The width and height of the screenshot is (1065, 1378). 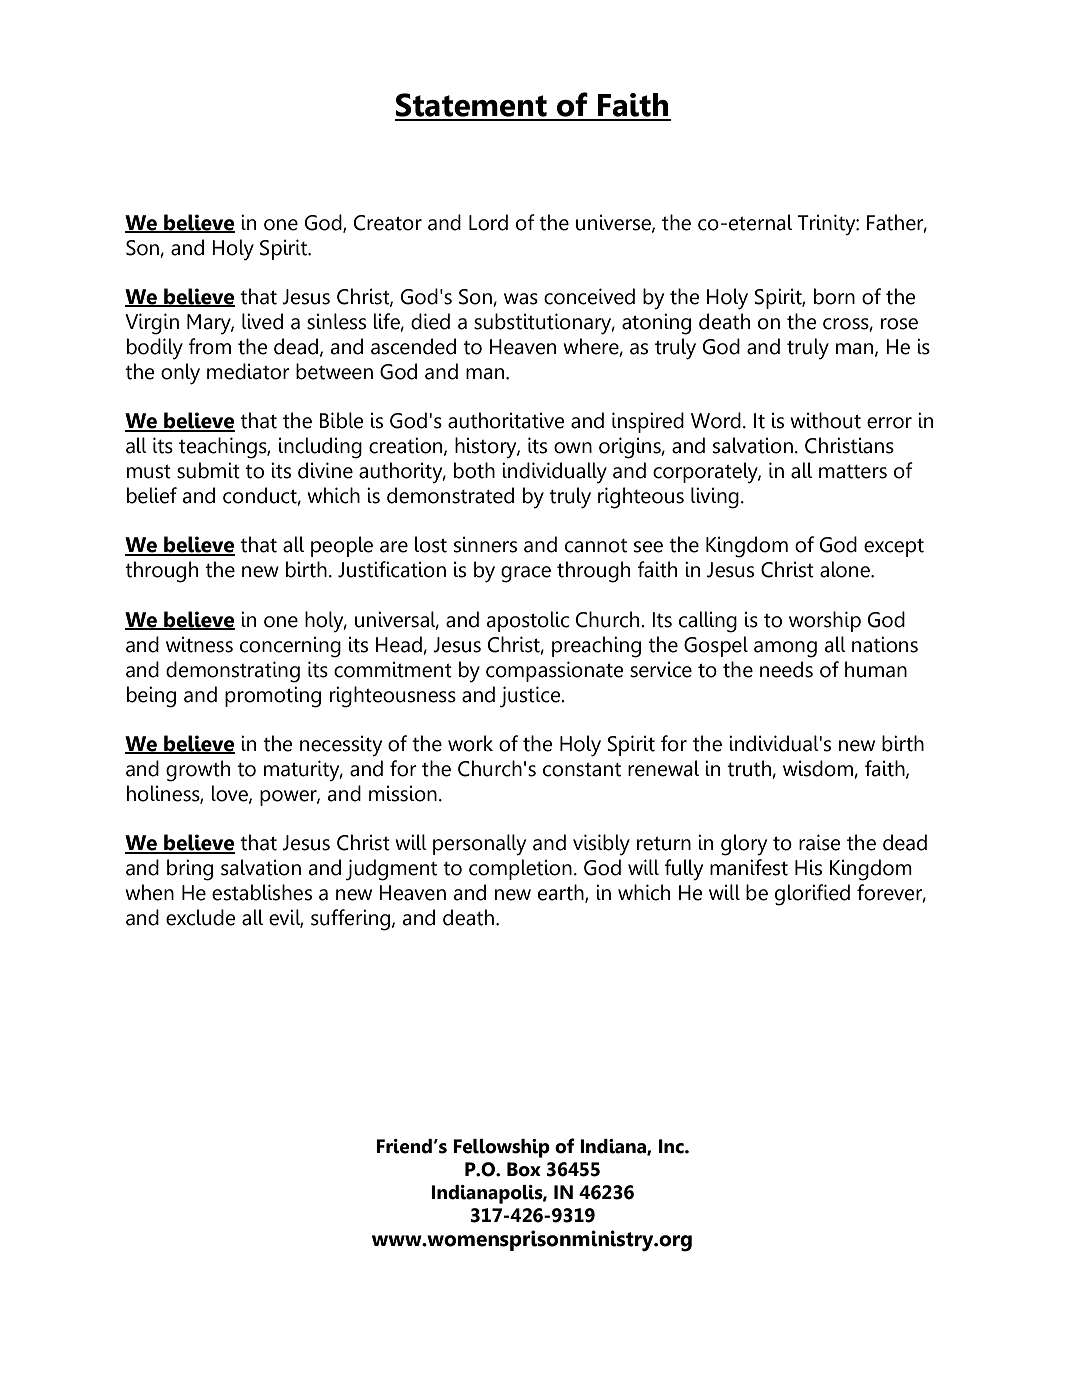 I want to click on lived, so click(x=262, y=321).
